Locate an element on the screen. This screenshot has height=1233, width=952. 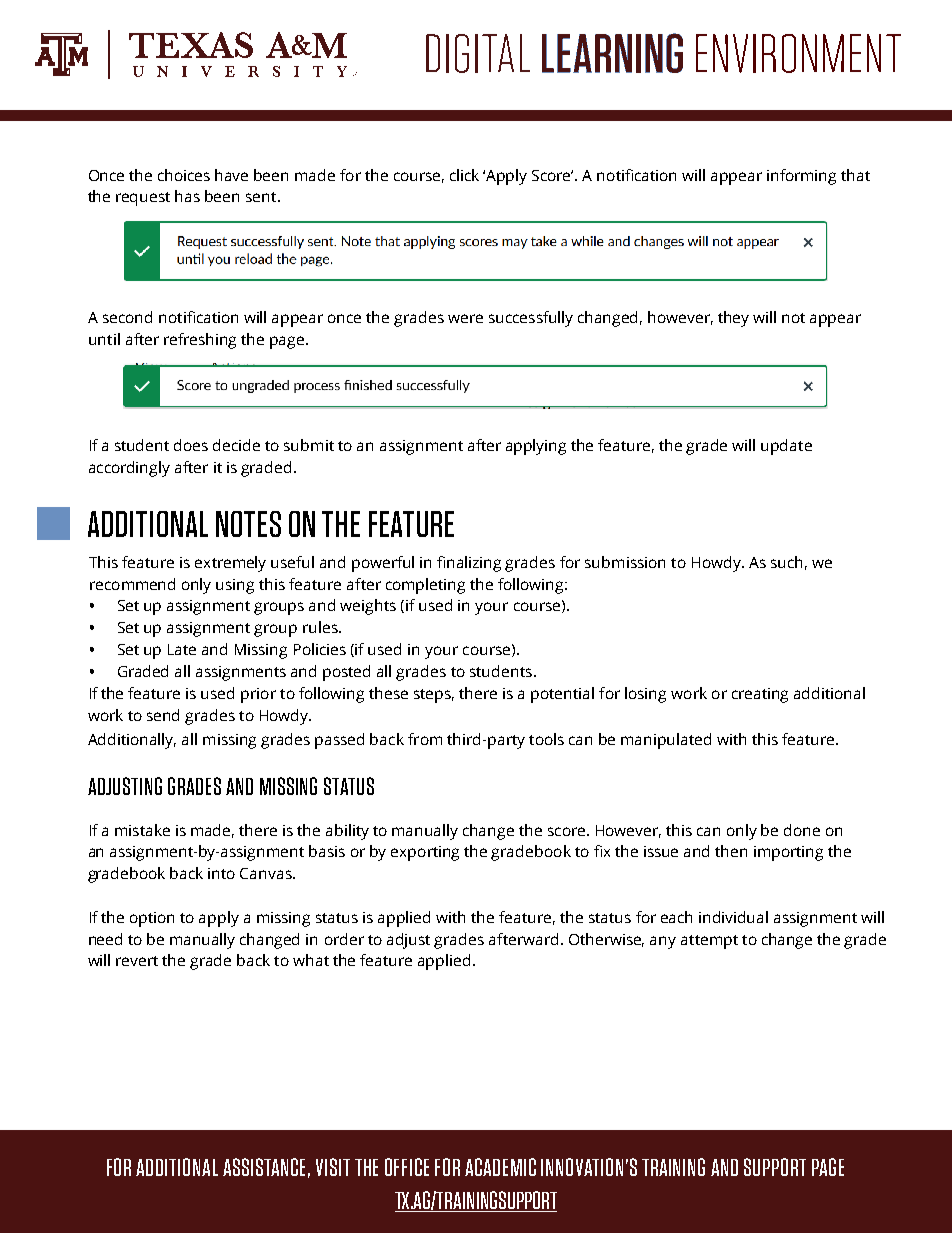
send is located at coordinates (163, 715).
